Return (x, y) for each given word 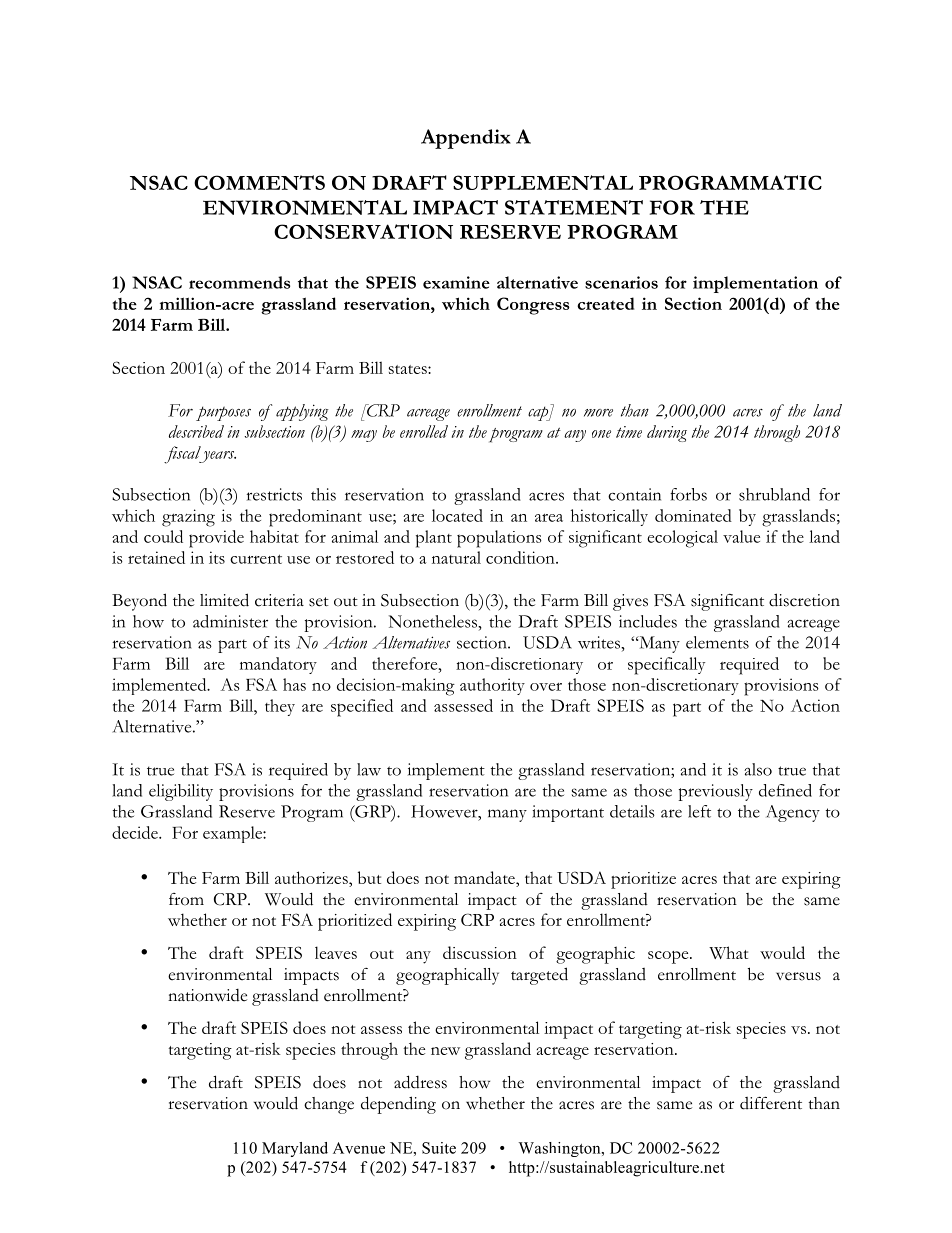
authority (492, 686)
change (329, 1105)
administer (230, 621)
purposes (223, 413)
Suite (439, 1148)
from (186, 899)
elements (717, 642)
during (667, 433)
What (728, 952)
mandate (485, 877)
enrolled (424, 431)
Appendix (466, 139)
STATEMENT (574, 207)
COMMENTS (259, 182)
